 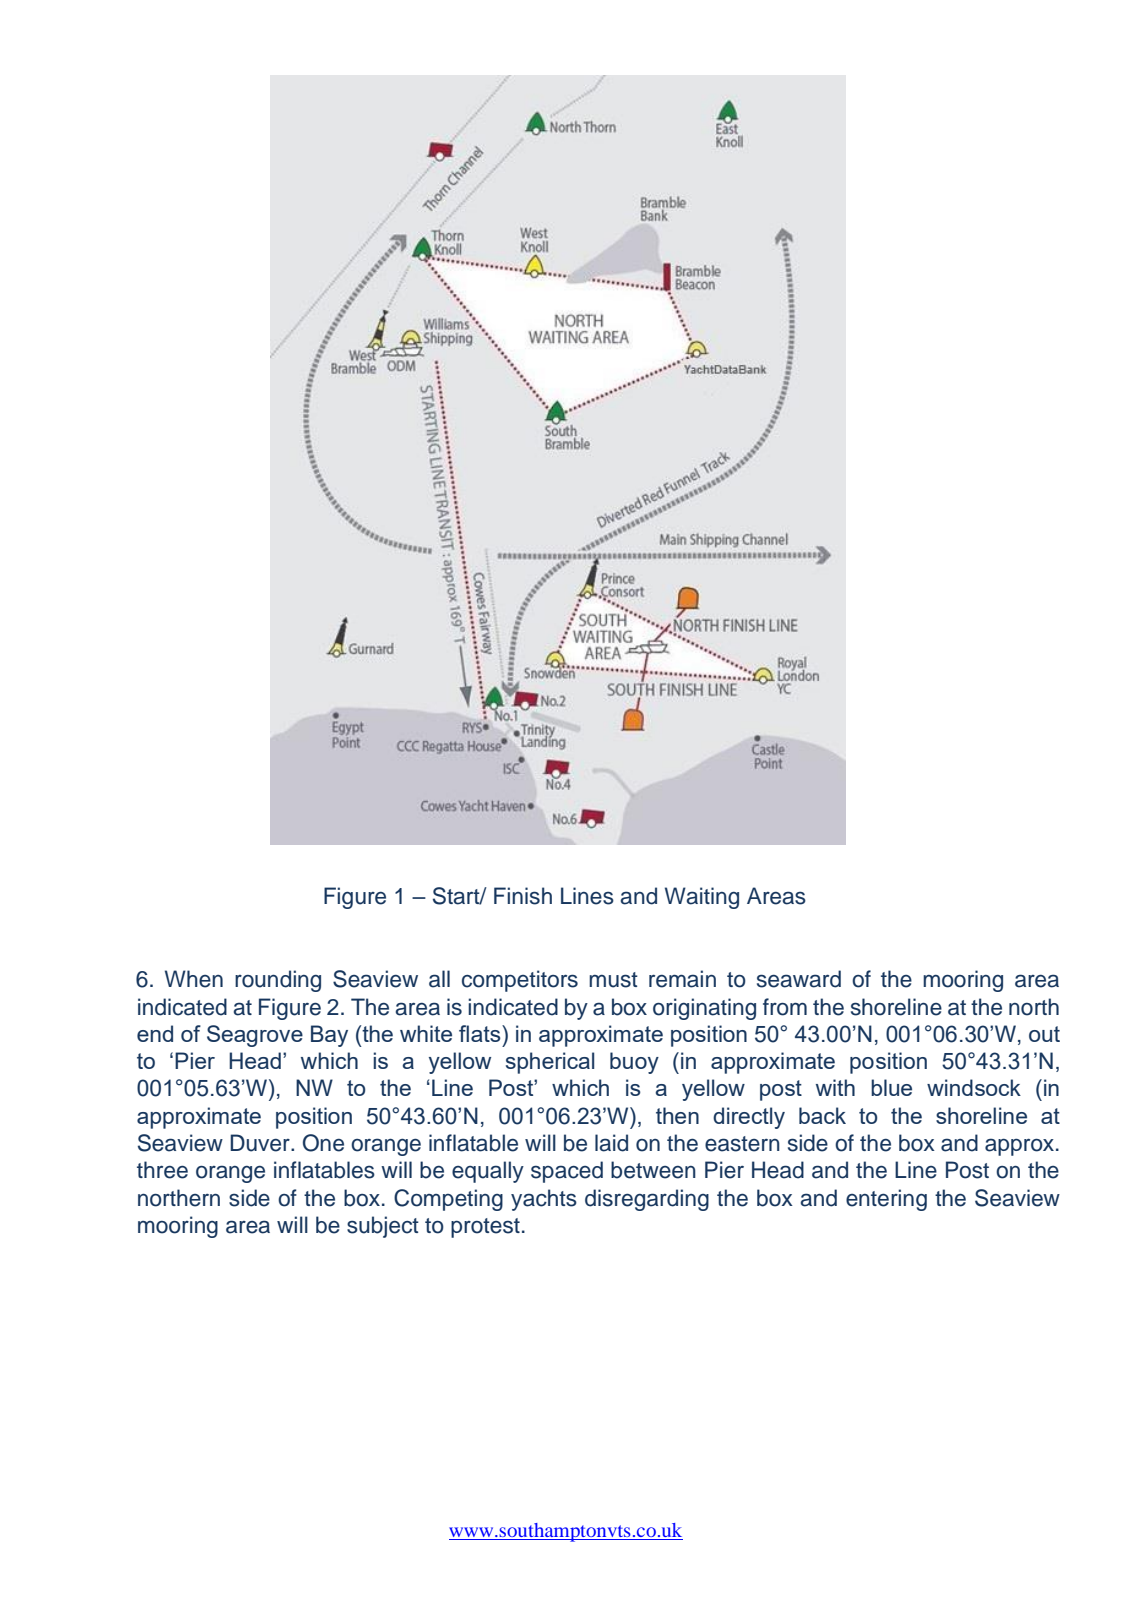 I want to click on Finish, so click(x=523, y=896).
